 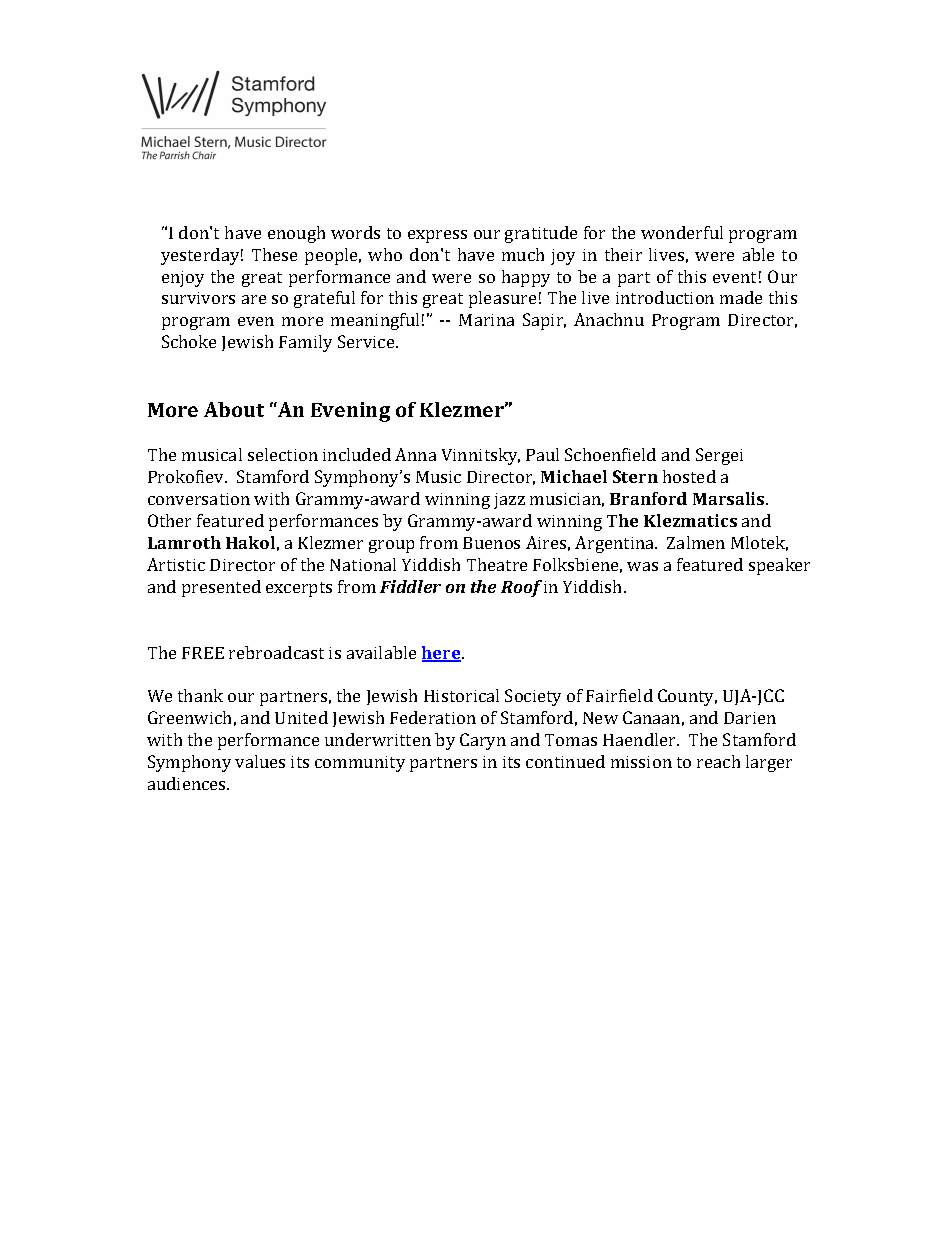 What do you see at coordinates (437, 236) in the image?
I see `express` at bounding box center [437, 236].
